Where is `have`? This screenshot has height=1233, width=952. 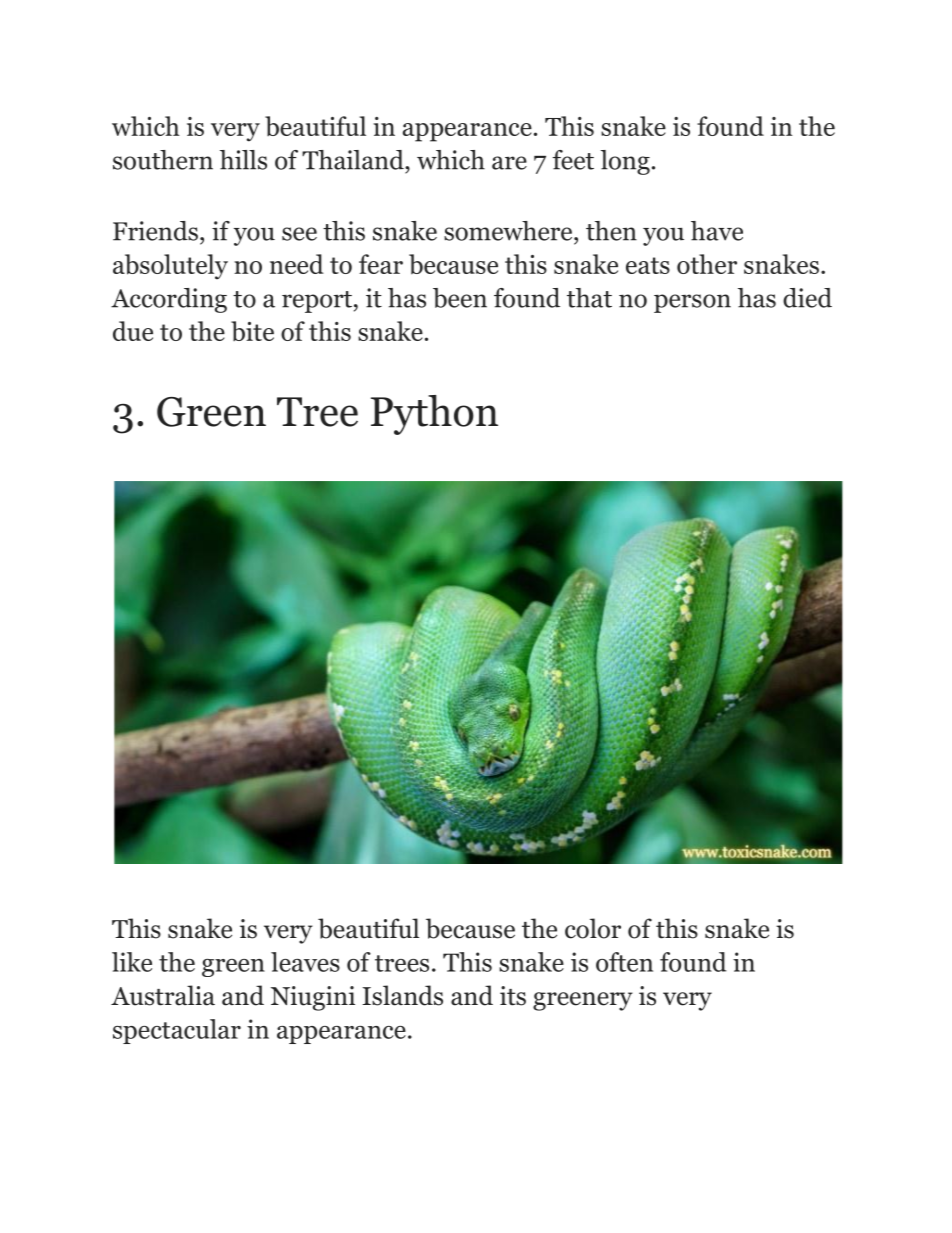 have is located at coordinates (717, 231).
